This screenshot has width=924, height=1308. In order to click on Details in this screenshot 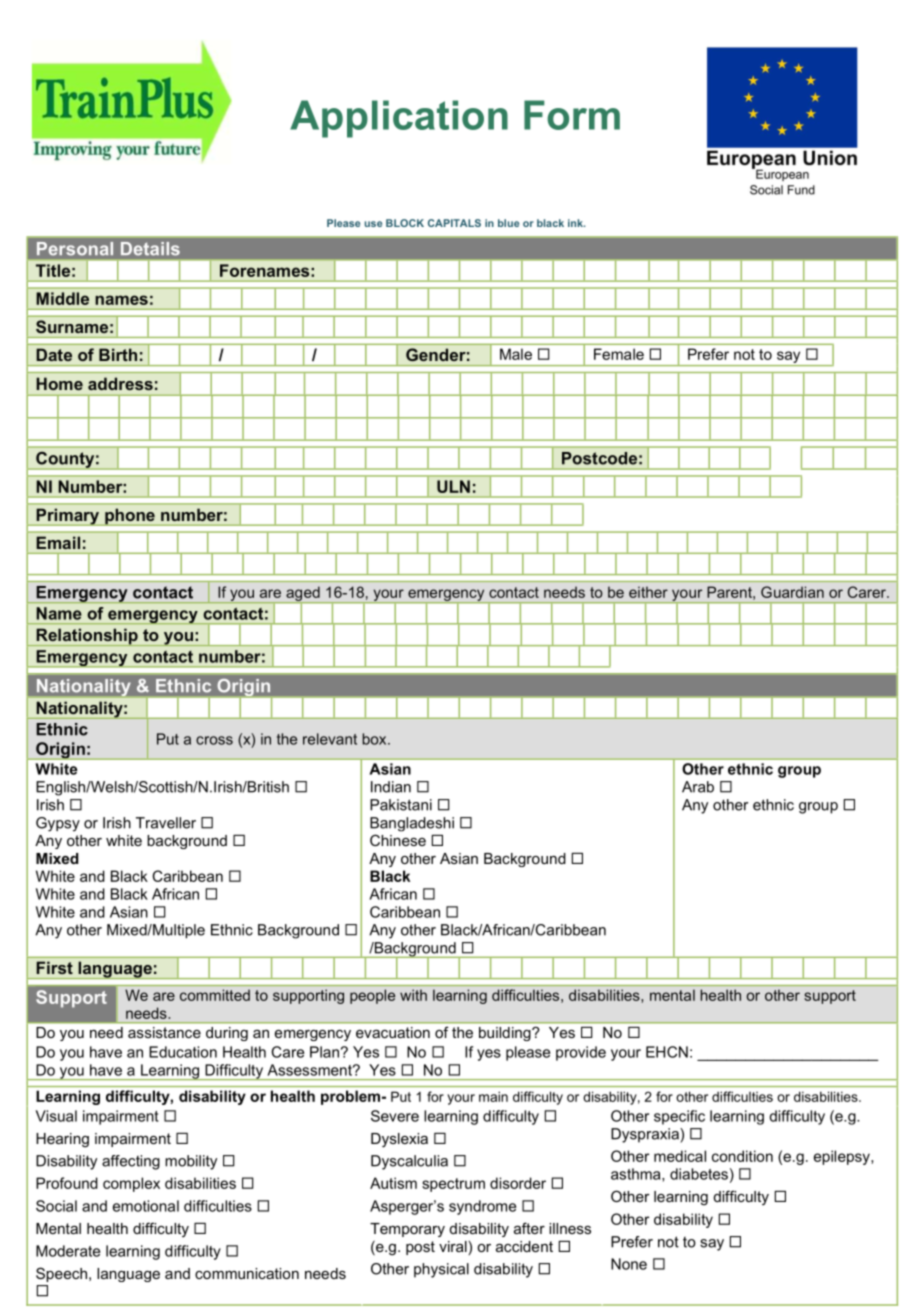, I will do `click(150, 248)`.
